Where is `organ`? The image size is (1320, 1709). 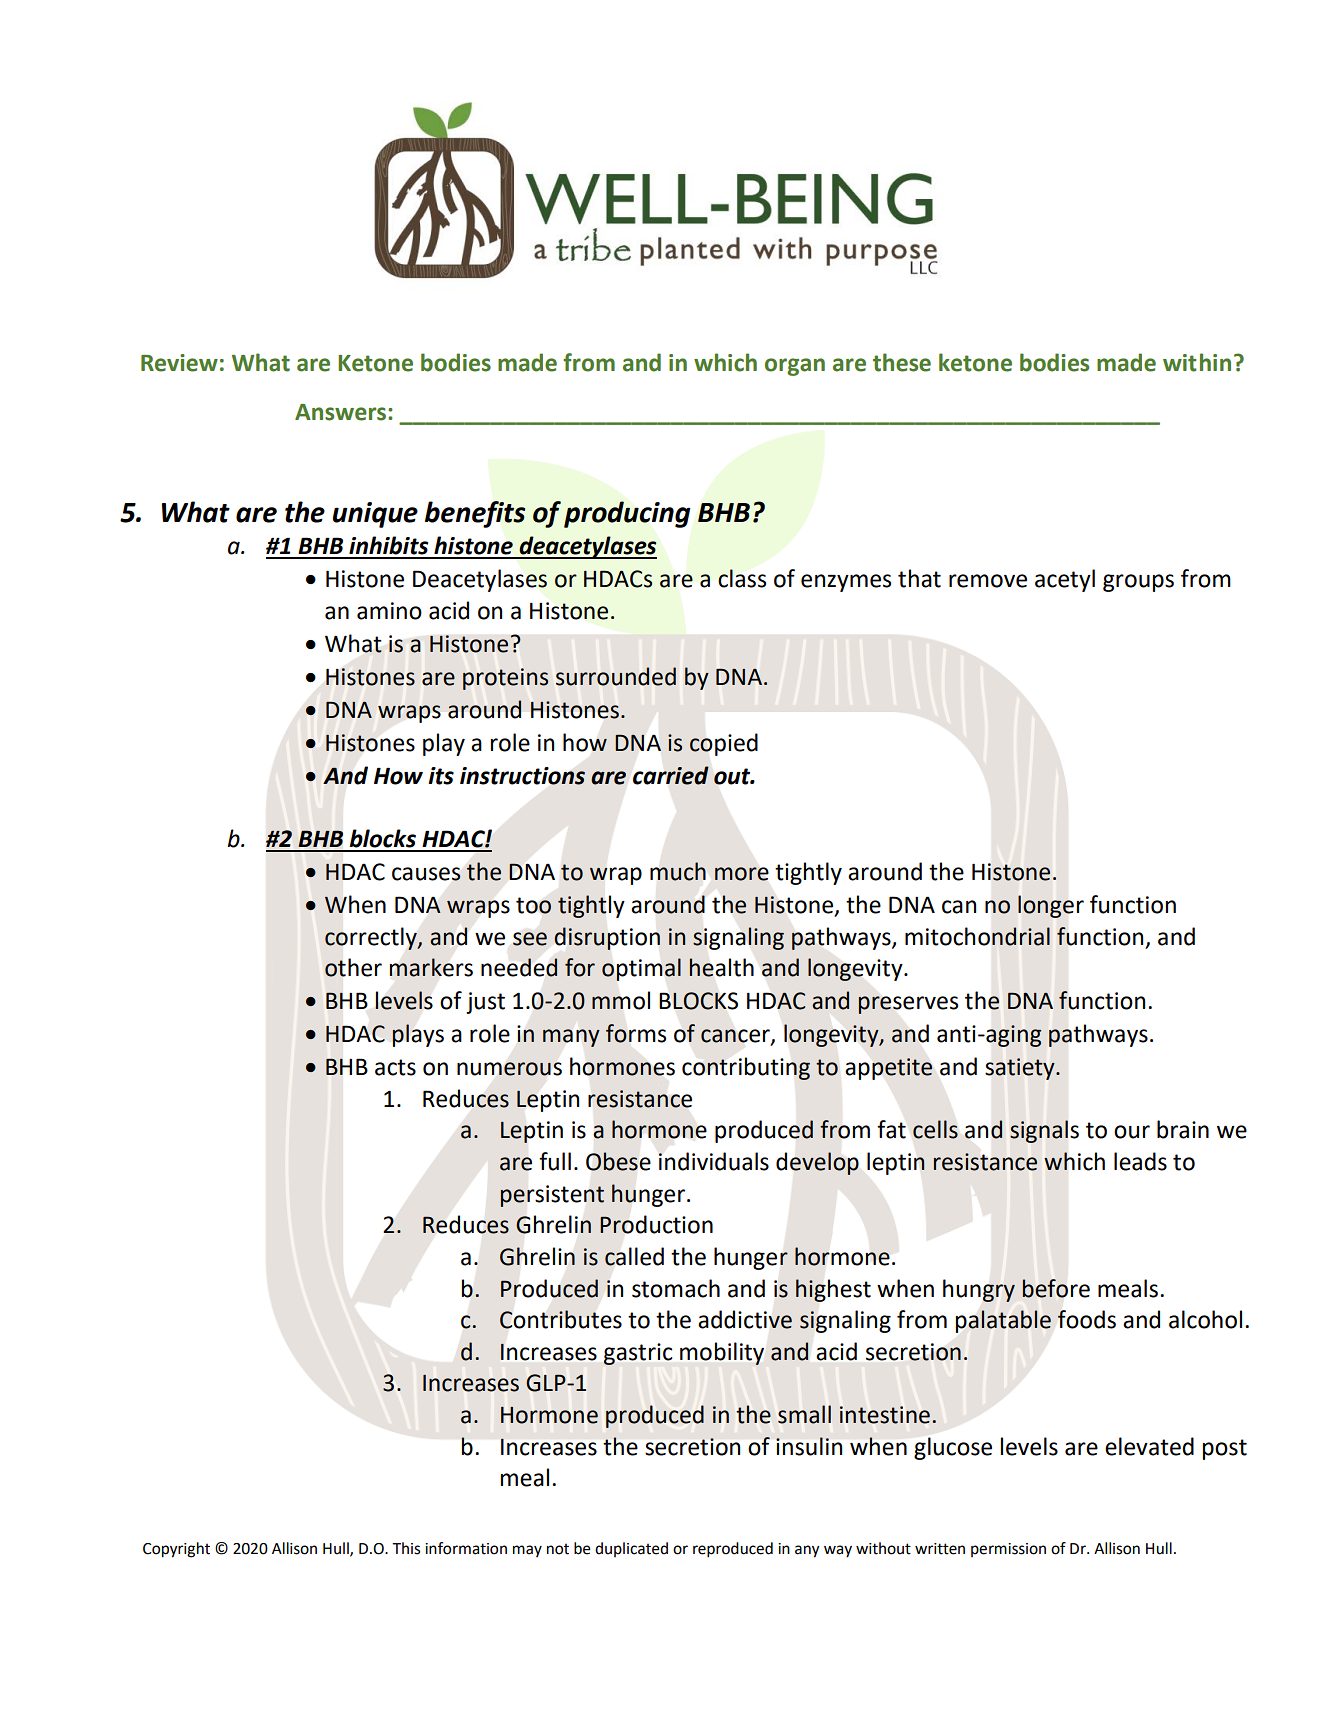
organ is located at coordinates (795, 367).
